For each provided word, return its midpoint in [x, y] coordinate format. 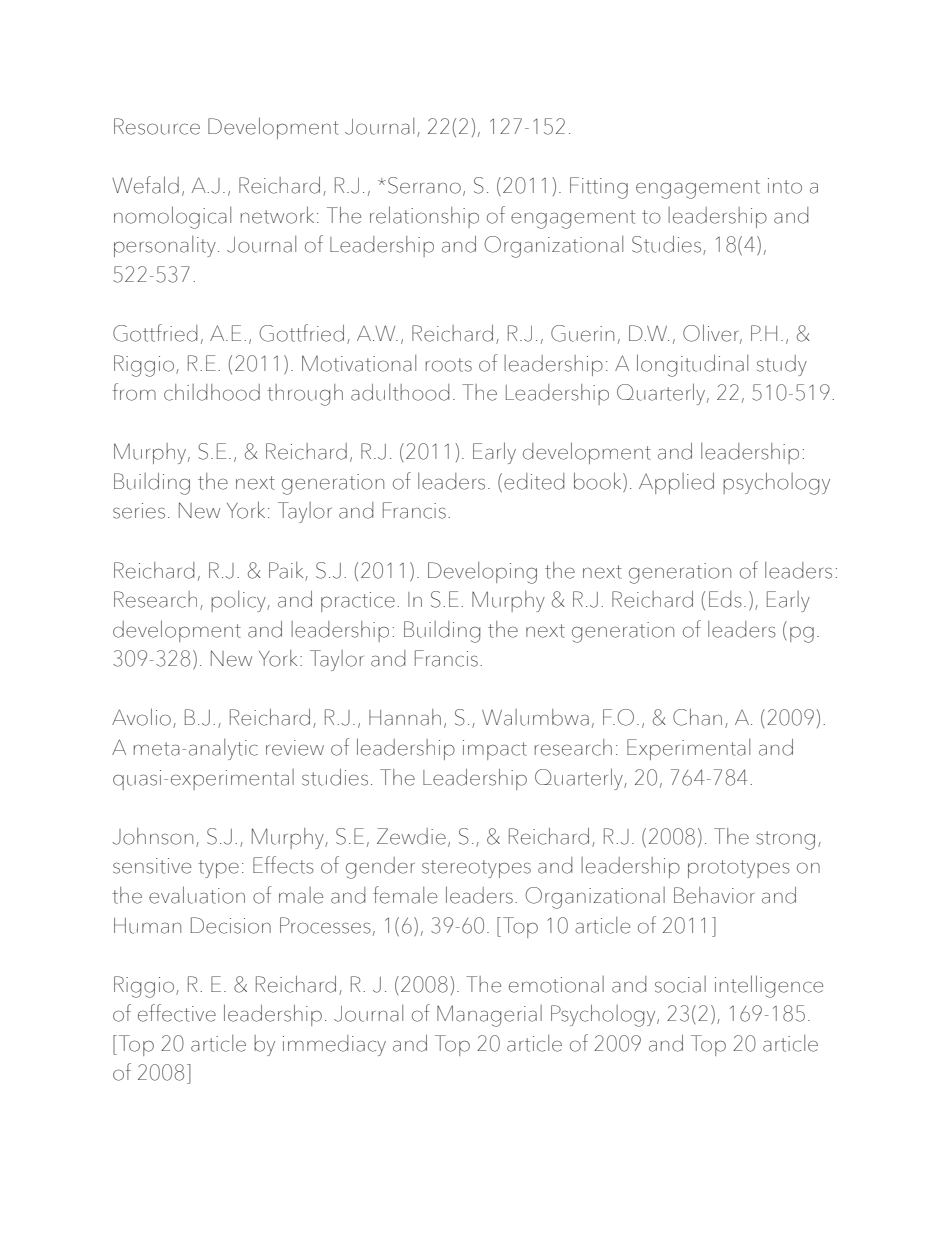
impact [495, 750]
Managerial [489, 1016]
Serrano [424, 185]
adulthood [400, 392]
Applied [676, 483]
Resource [157, 126]
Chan [697, 717]
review [295, 748]
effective [177, 1013]
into [785, 186]
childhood [212, 392]
